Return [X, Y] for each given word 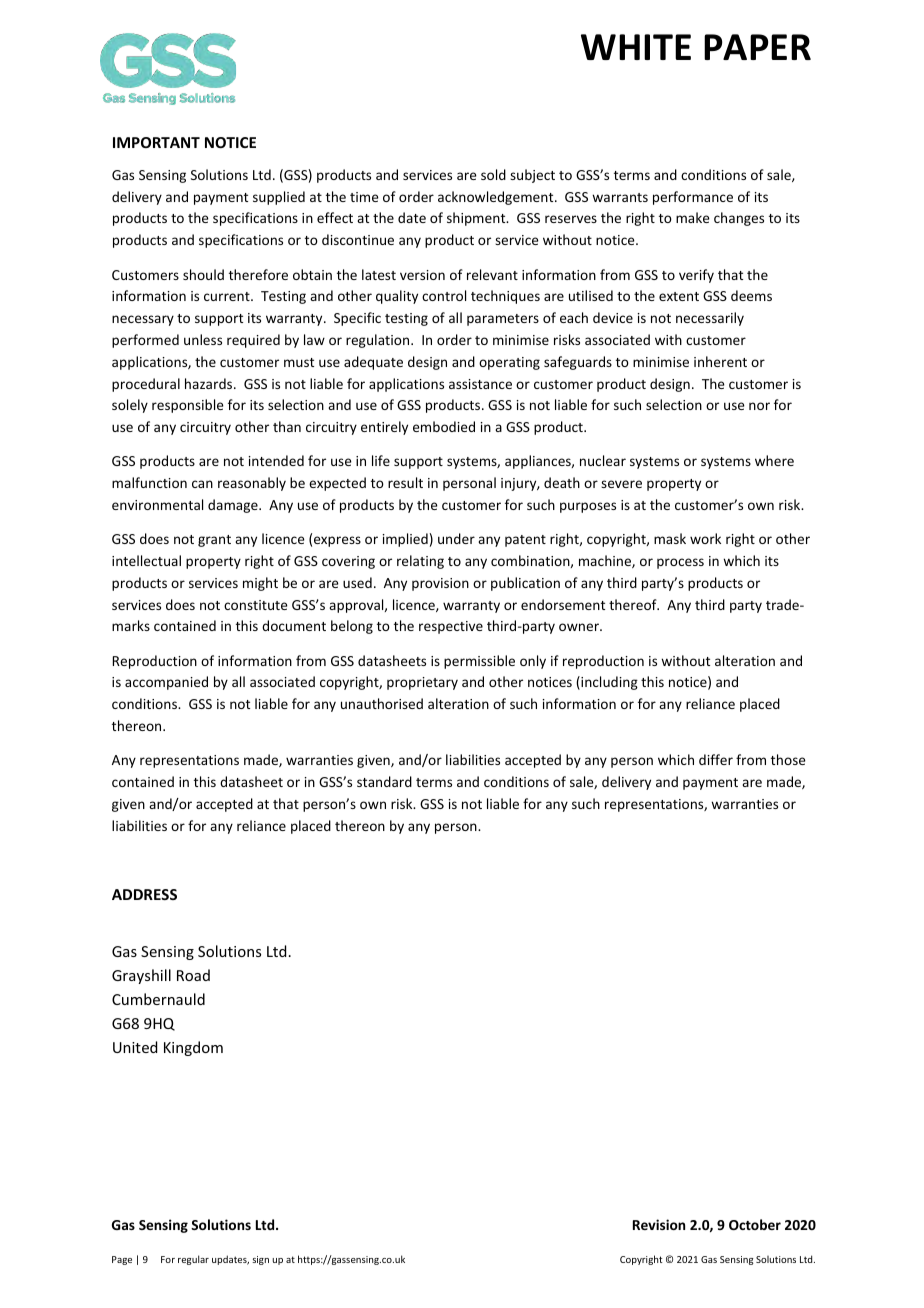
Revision [659, 1224]
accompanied [166, 683]
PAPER [757, 47]
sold [493, 174]
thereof [634, 604]
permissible [479, 662]
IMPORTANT [156, 142]
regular [193, 1260]
